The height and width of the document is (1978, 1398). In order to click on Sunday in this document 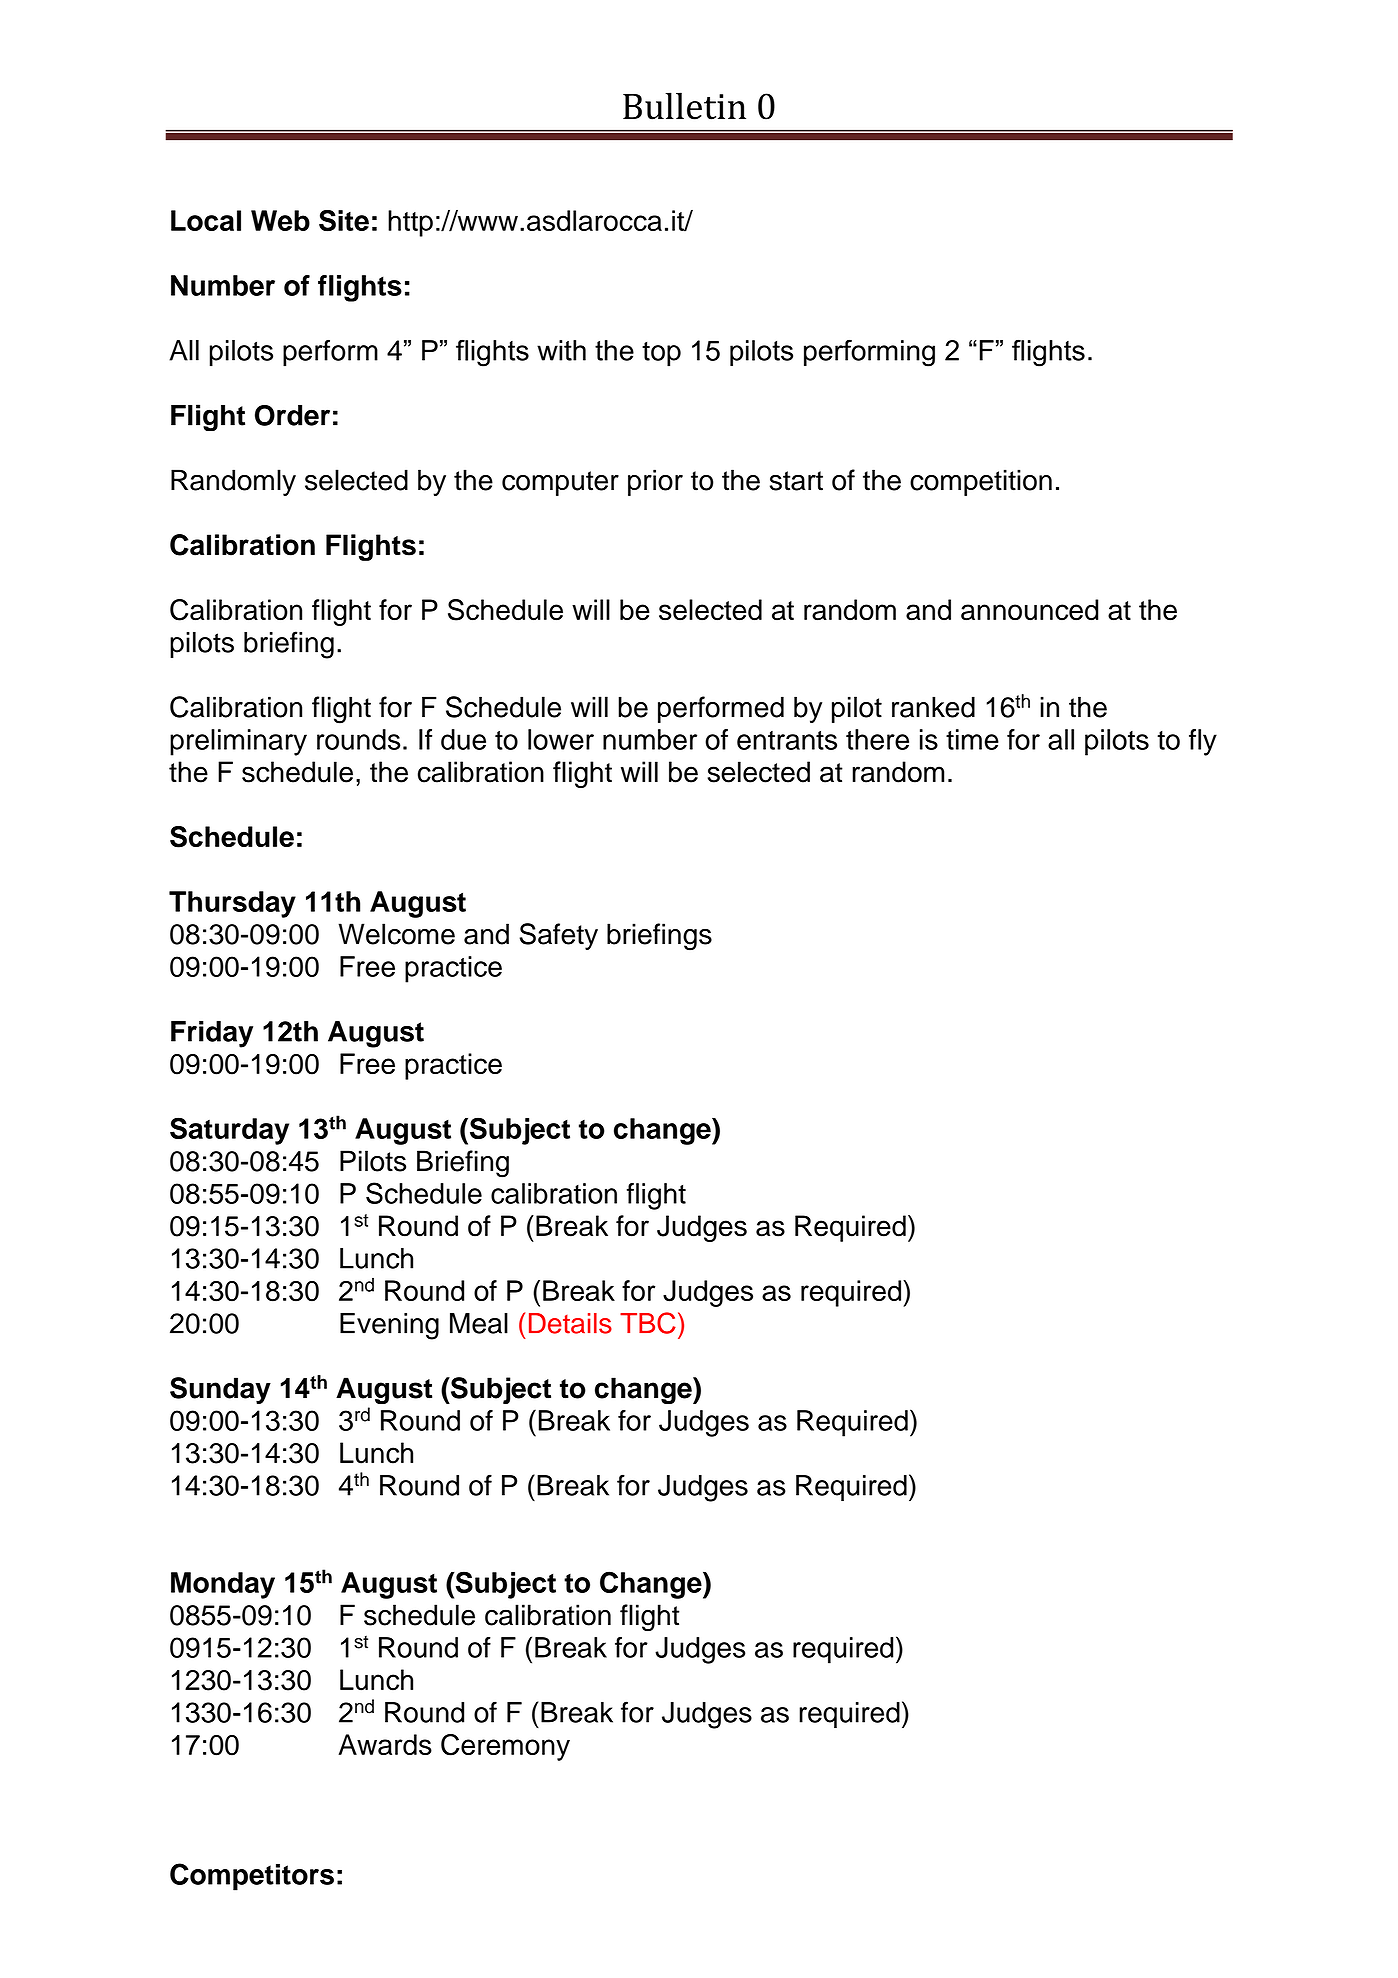, I will do `click(220, 1390)`.
